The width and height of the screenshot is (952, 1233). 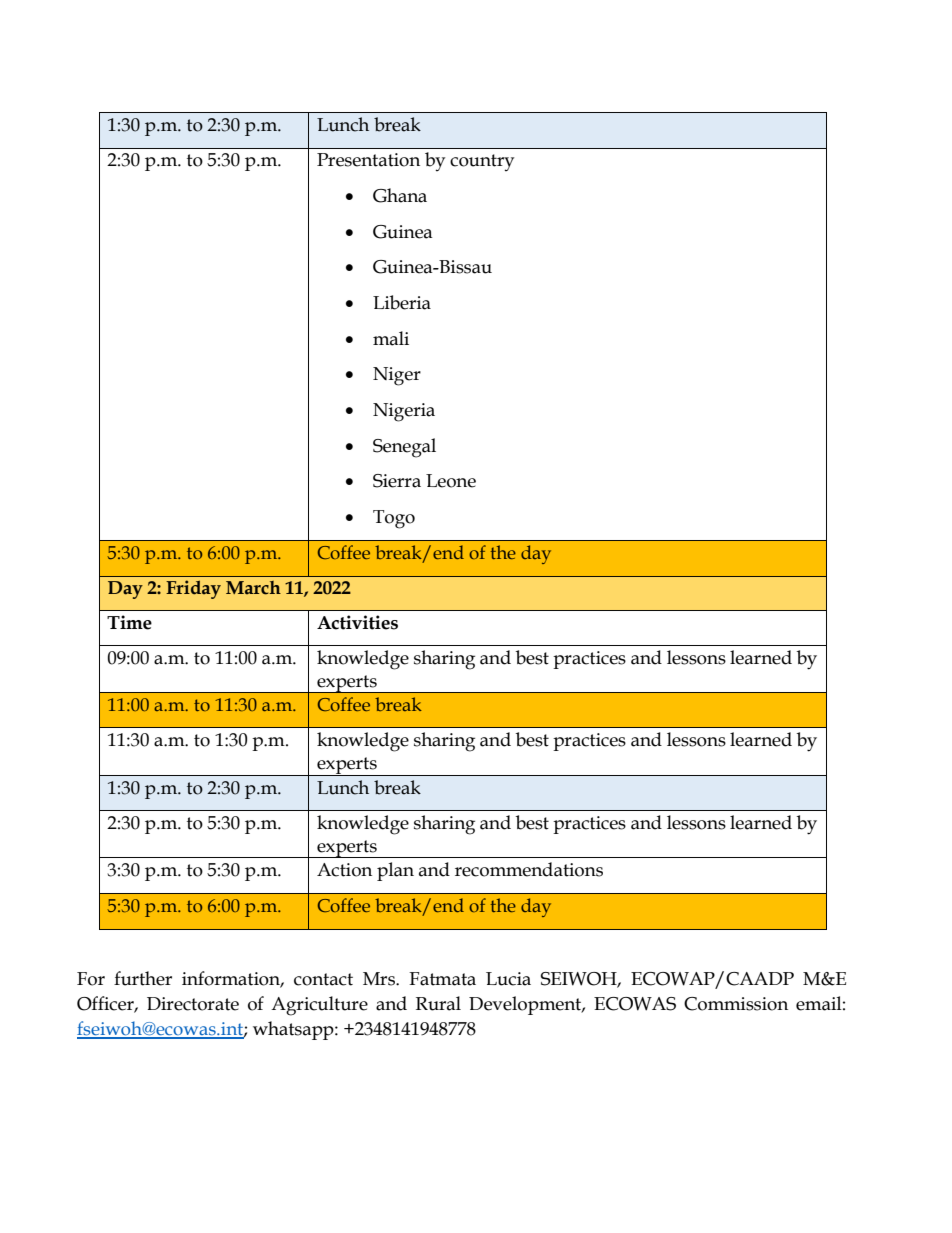 I want to click on Directorate, so click(x=193, y=1004).
